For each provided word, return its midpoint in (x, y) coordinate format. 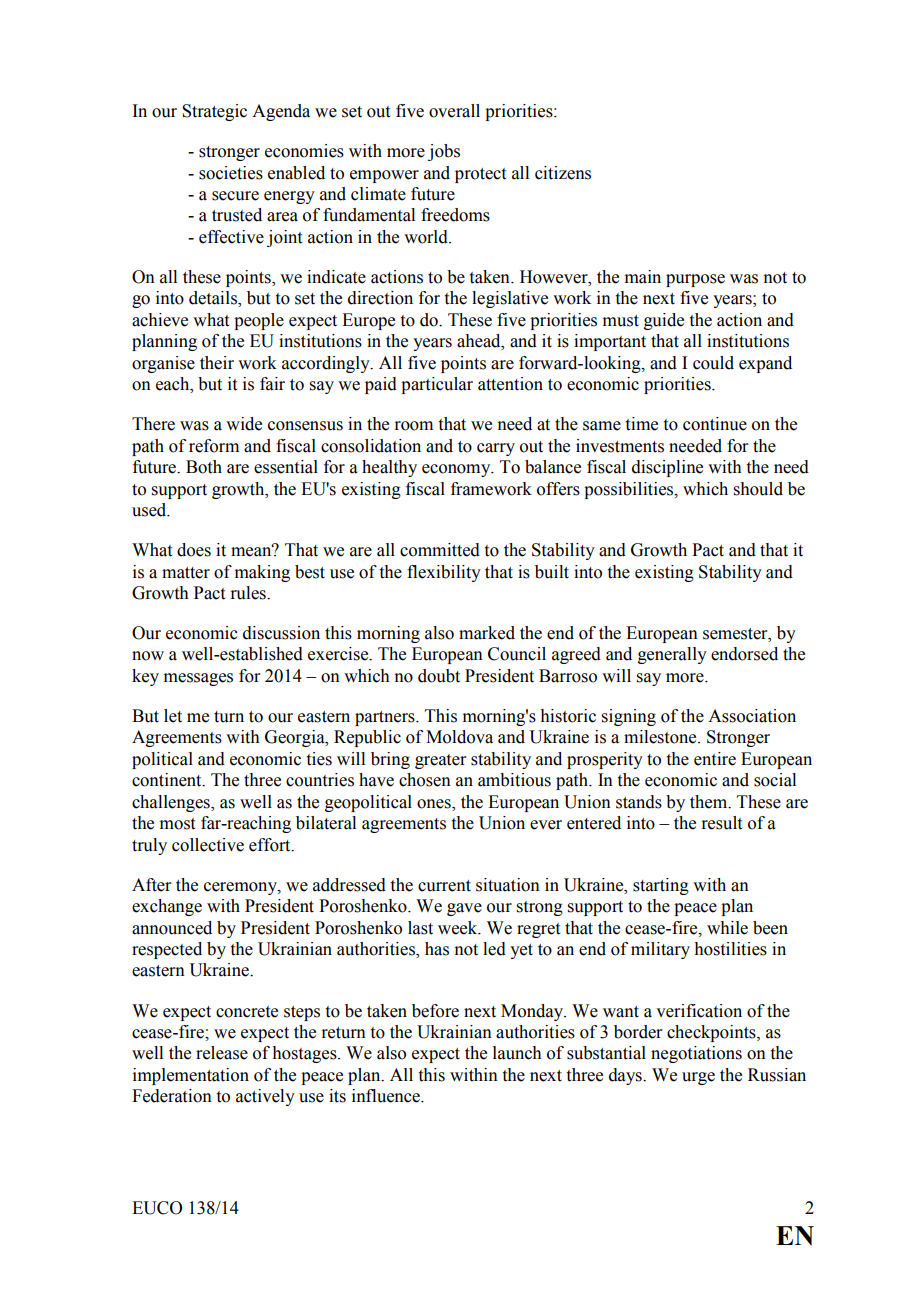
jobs (444, 152)
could (713, 363)
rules (249, 593)
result (721, 823)
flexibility (444, 573)
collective (208, 845)
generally (672, 655)
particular (437, 385)
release (222, 1053)
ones (435, 804)
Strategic (214, 112)
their (217, 363)
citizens (563, 173)
